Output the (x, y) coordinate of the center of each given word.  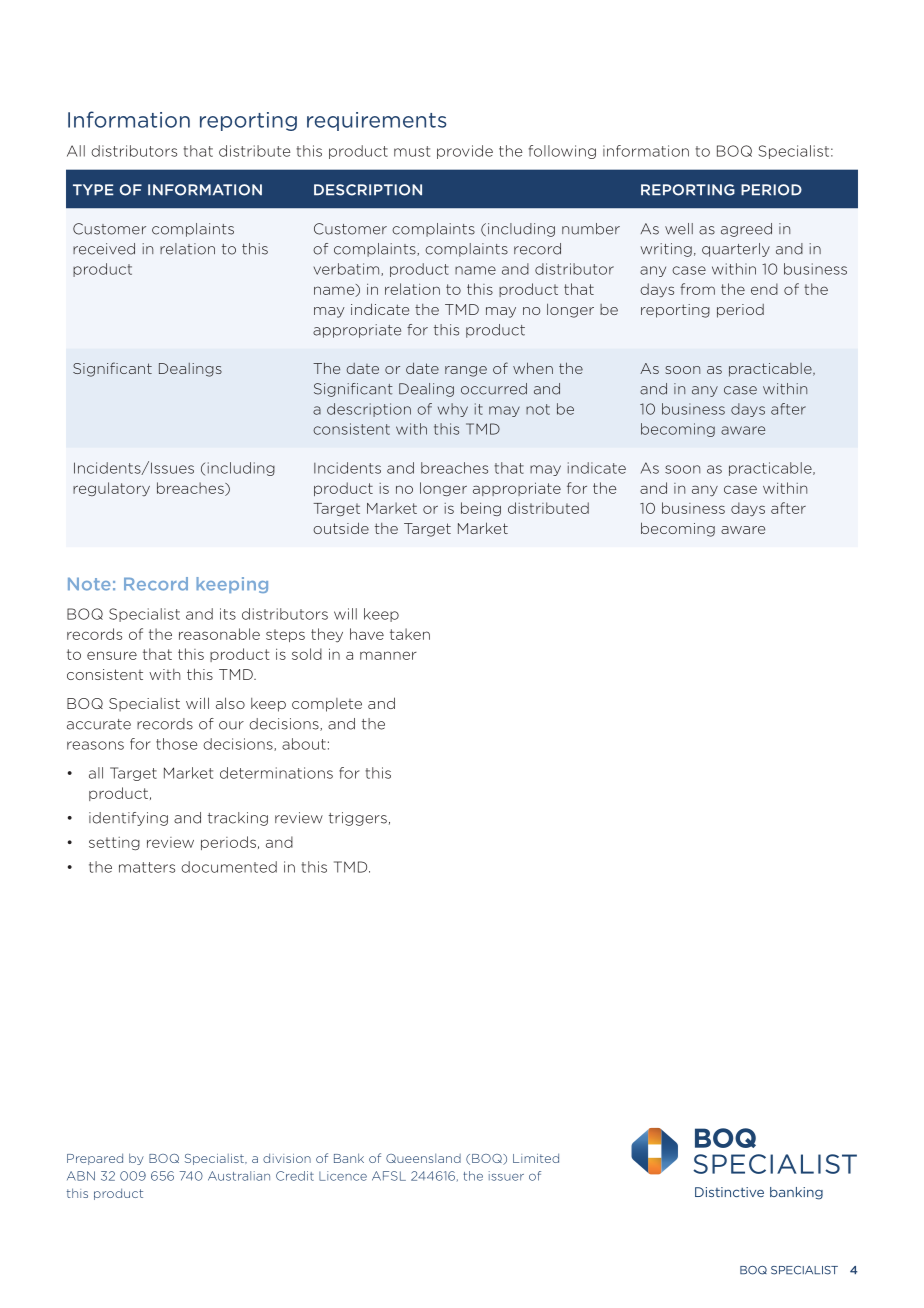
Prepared (95, 1159)
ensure (112, 655)
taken (410, 634)
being (481, 509)
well (679, 229)
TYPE (93, 189)
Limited (536, 1158)
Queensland (423, 1158)
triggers (358, 819)
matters (147, 867)
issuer (506, 1176)
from (697, 289)
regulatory (111, 489)
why (453, 410)
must (412, 151)
